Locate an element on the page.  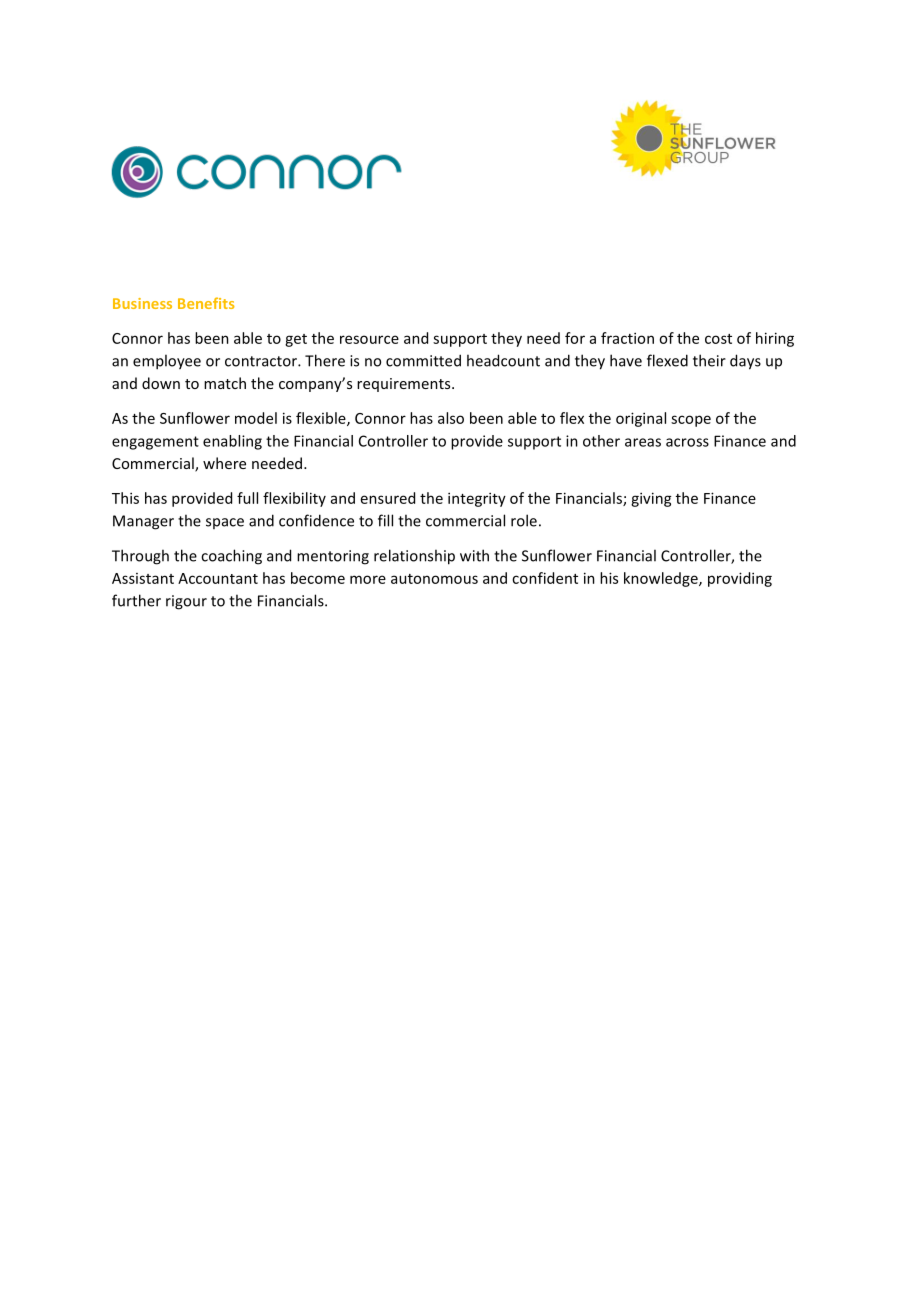
scope is located at coordinates (691, 421).
